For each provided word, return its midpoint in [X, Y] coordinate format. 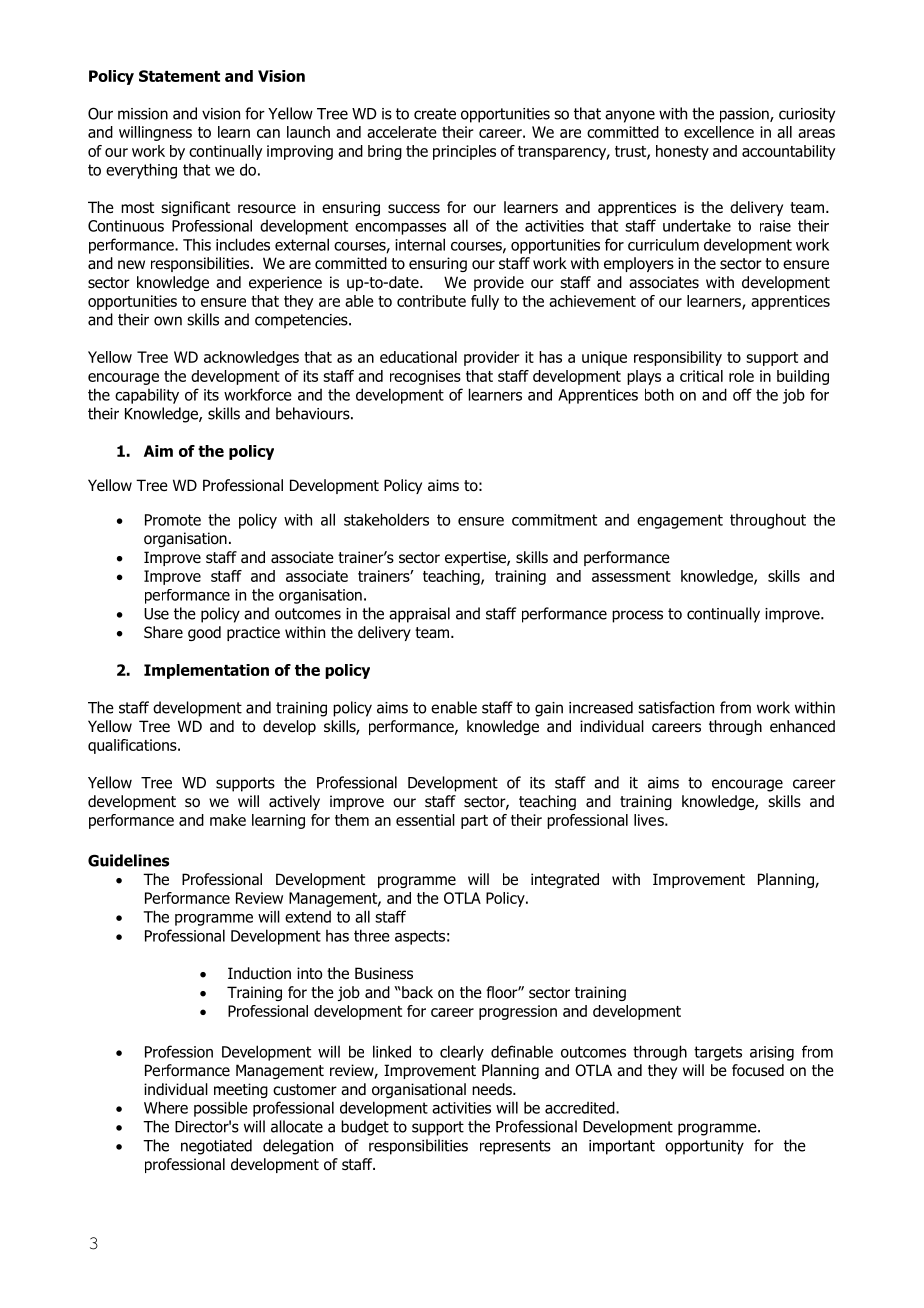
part [474, 822]
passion [745, 115]
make [228, 820]
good [204, 633]
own [168, 321]
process [637, 616]
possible [221, 1109]
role [741, 376]
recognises [425, 377]
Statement [179, 76]
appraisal [419, 615]
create [435, 114]
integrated [565, 880]
